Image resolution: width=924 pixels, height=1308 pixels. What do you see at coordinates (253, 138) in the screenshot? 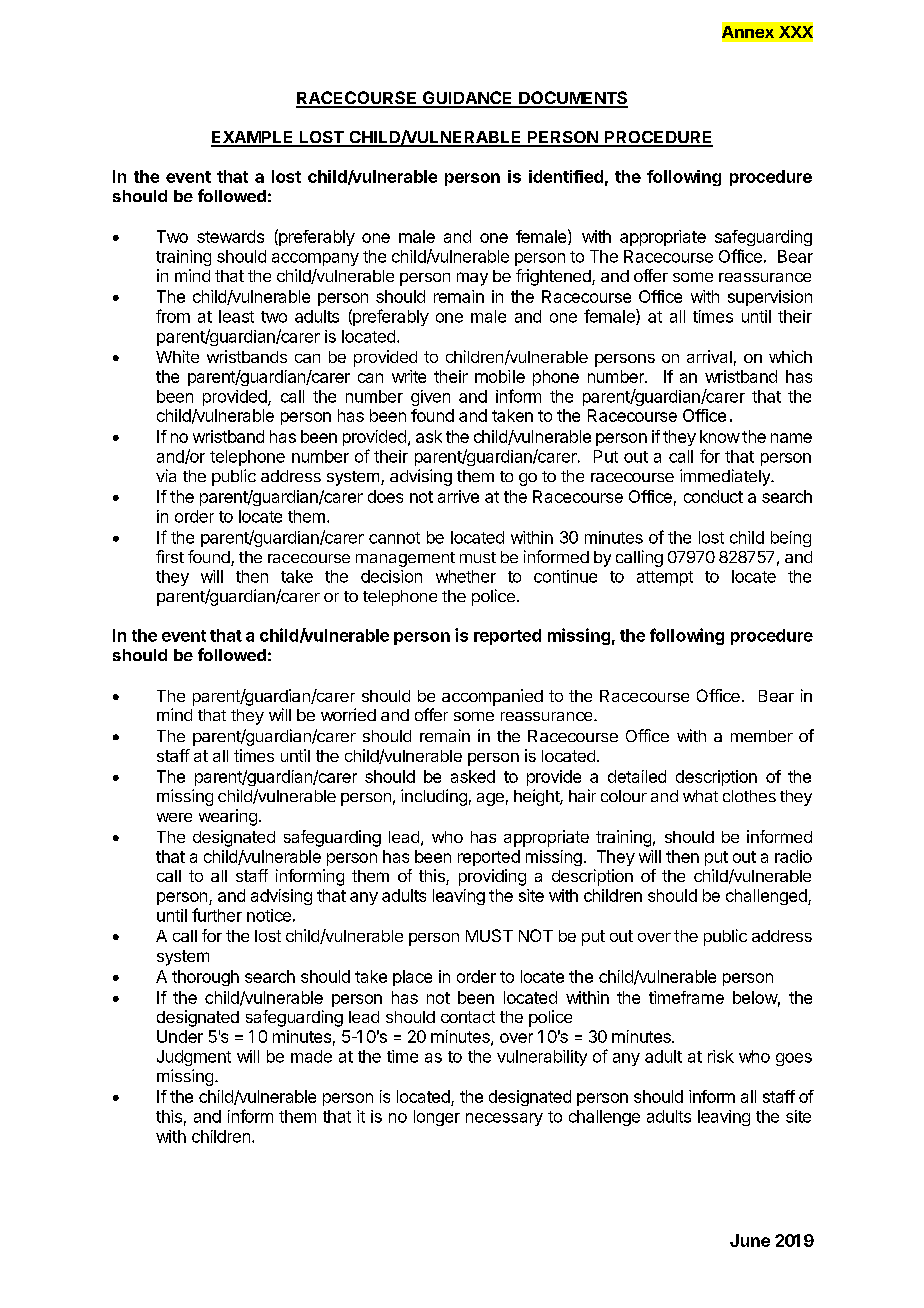
I see `EXAMPLE` at bounding box center [253, 138].
